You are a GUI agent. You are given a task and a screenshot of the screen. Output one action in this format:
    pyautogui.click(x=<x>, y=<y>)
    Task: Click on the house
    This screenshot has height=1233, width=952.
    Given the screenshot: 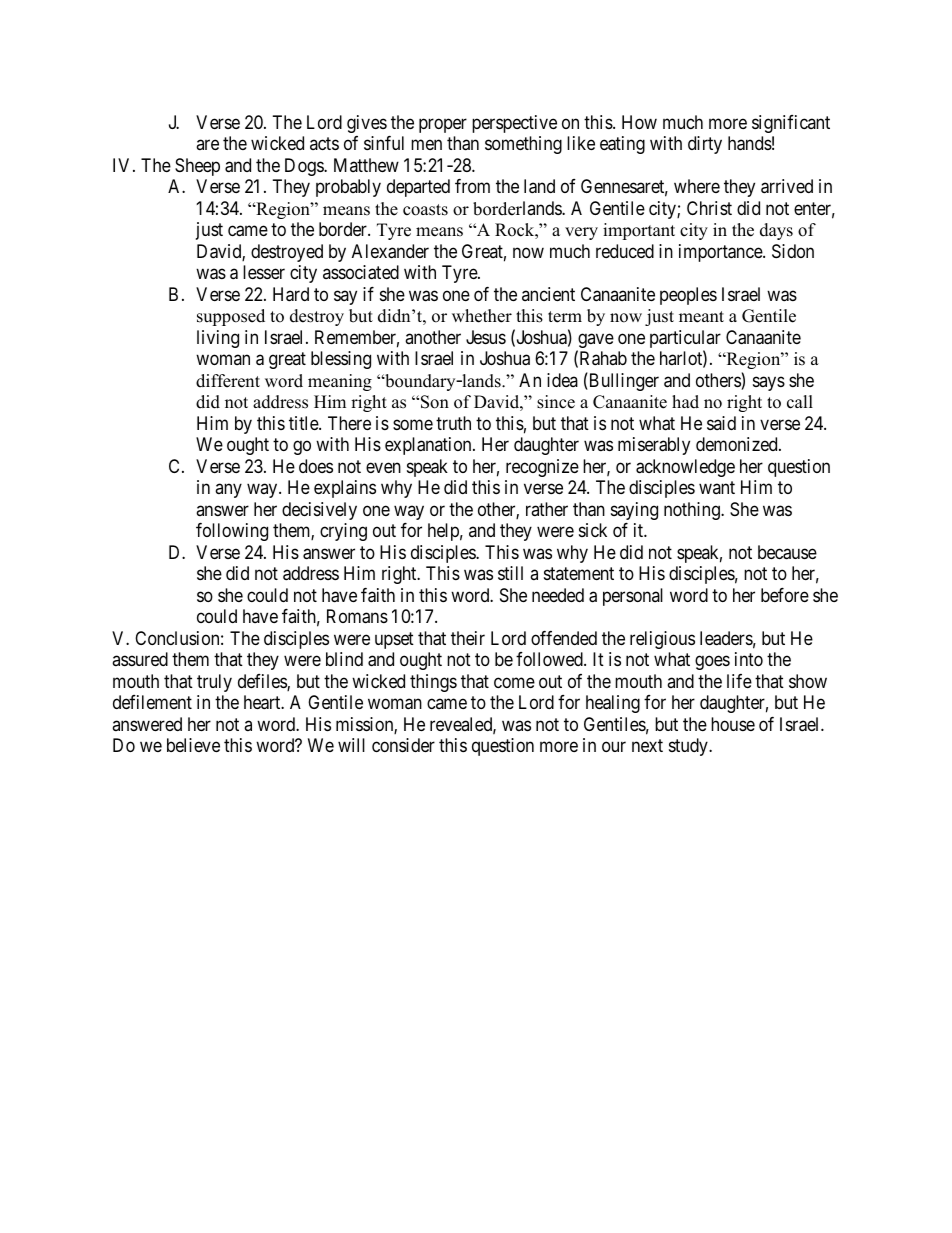 What is the action you would take?
    pyautogui.click(x=733, y=724)
